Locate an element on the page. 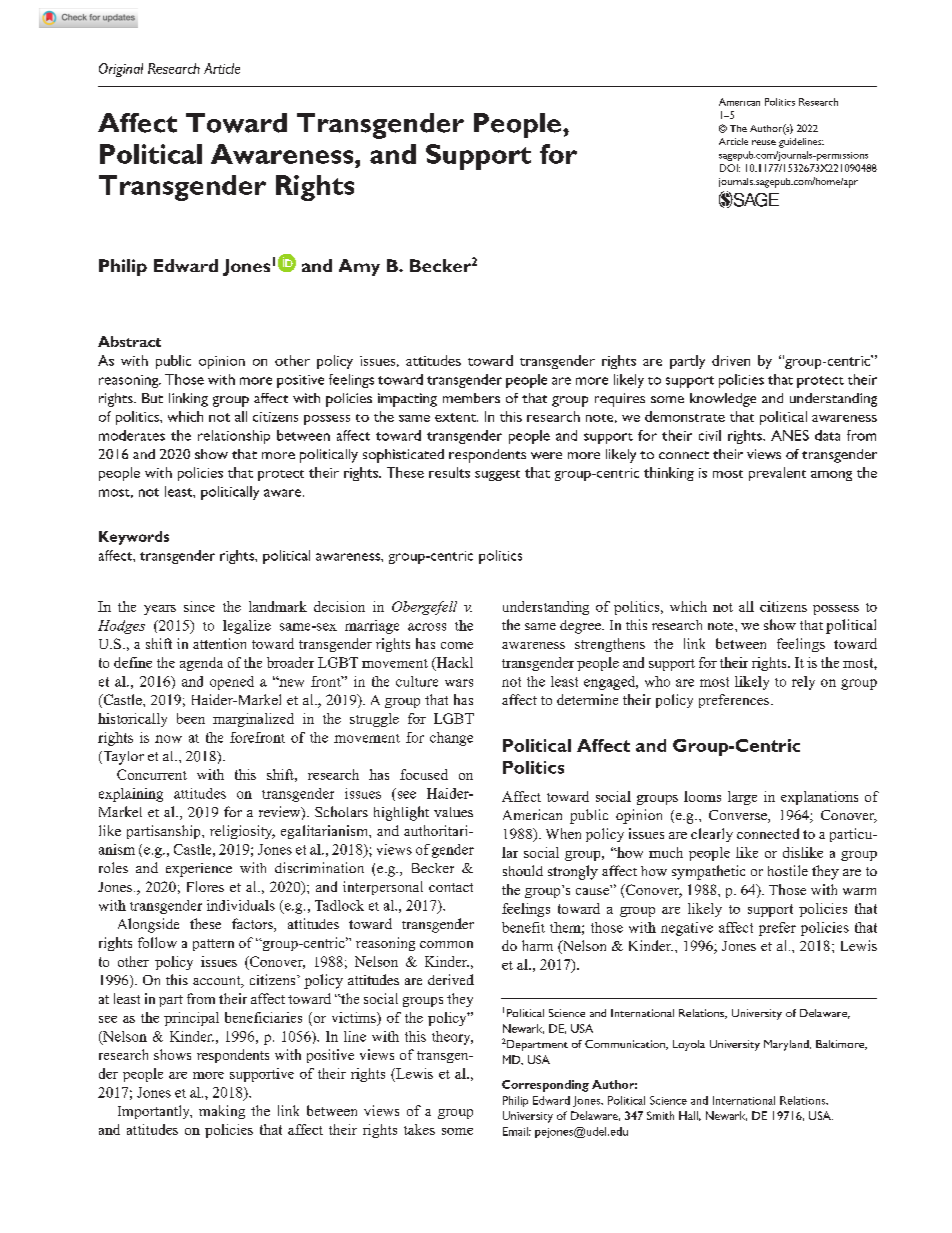  reuse is located at coordinates (764, 142).
